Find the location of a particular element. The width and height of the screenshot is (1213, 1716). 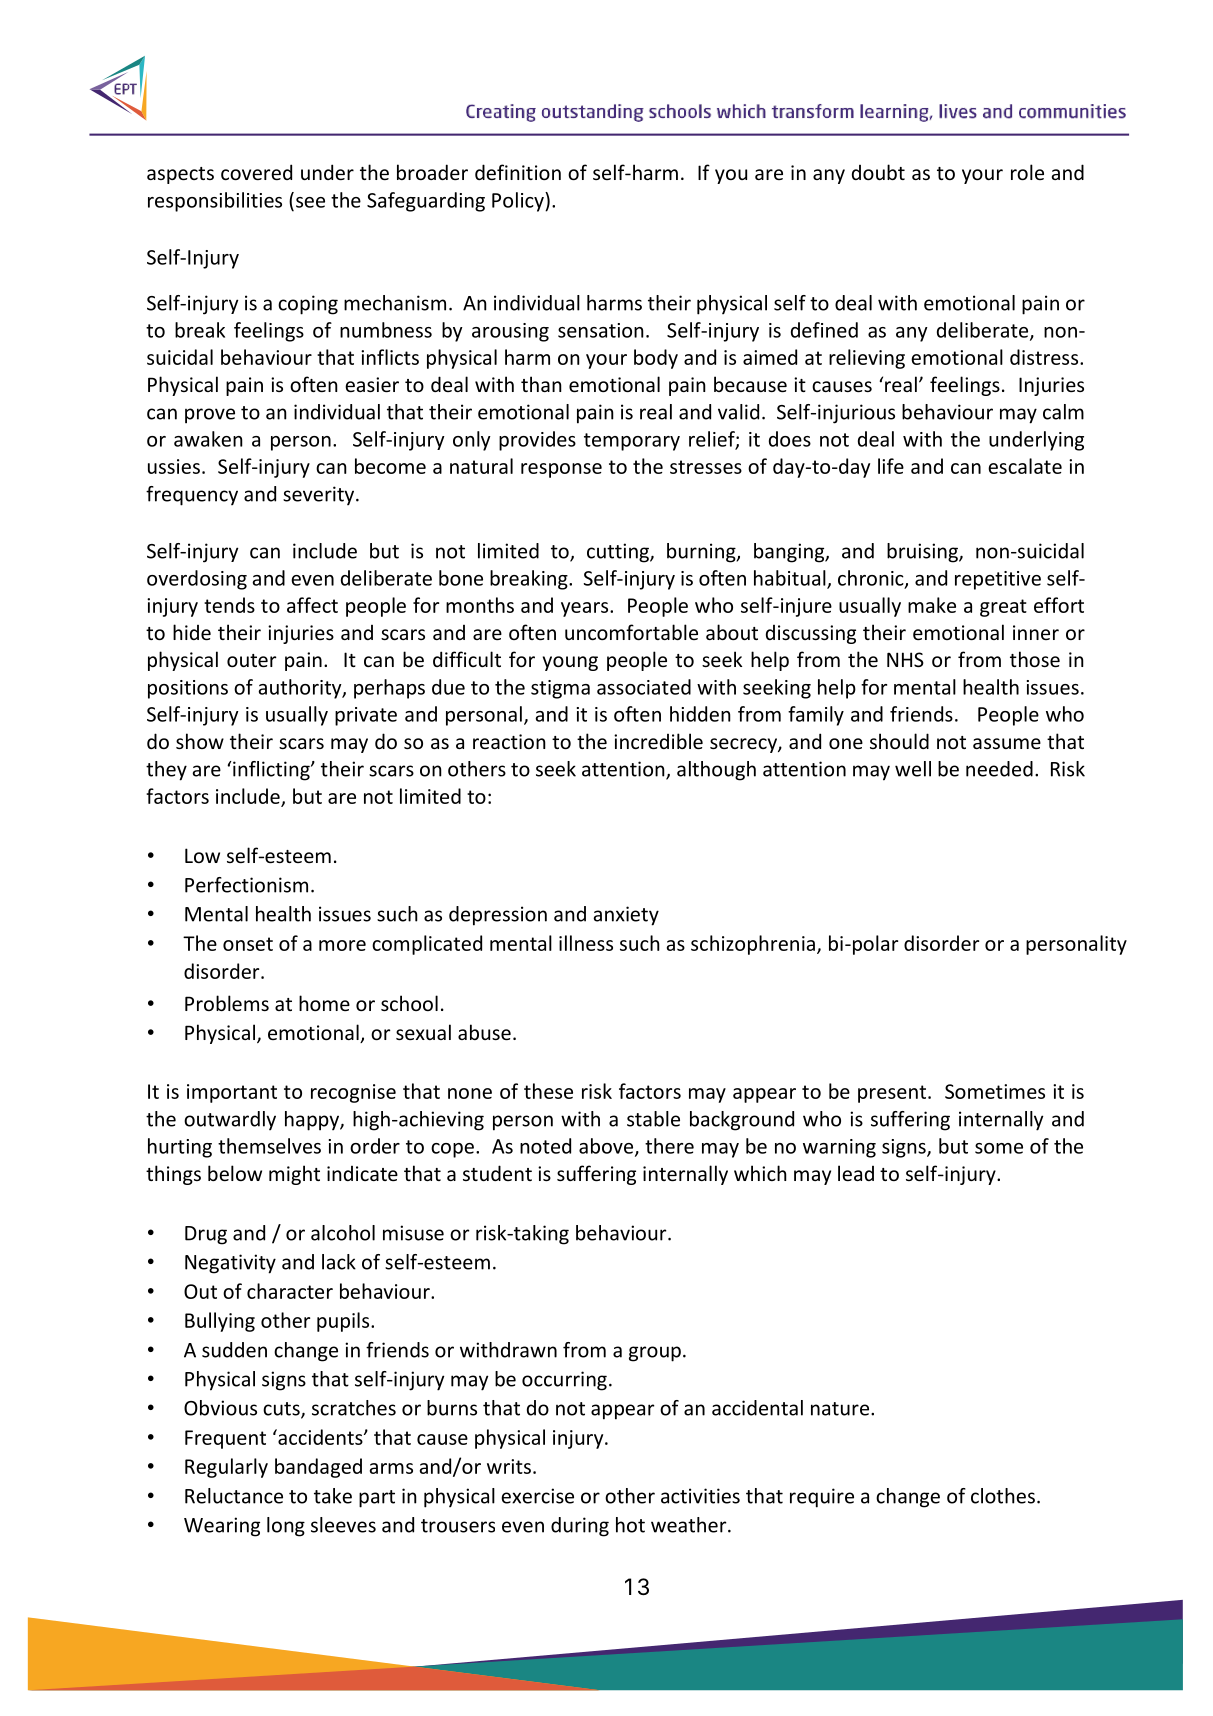

covered is located at coordinates (256, 172).
